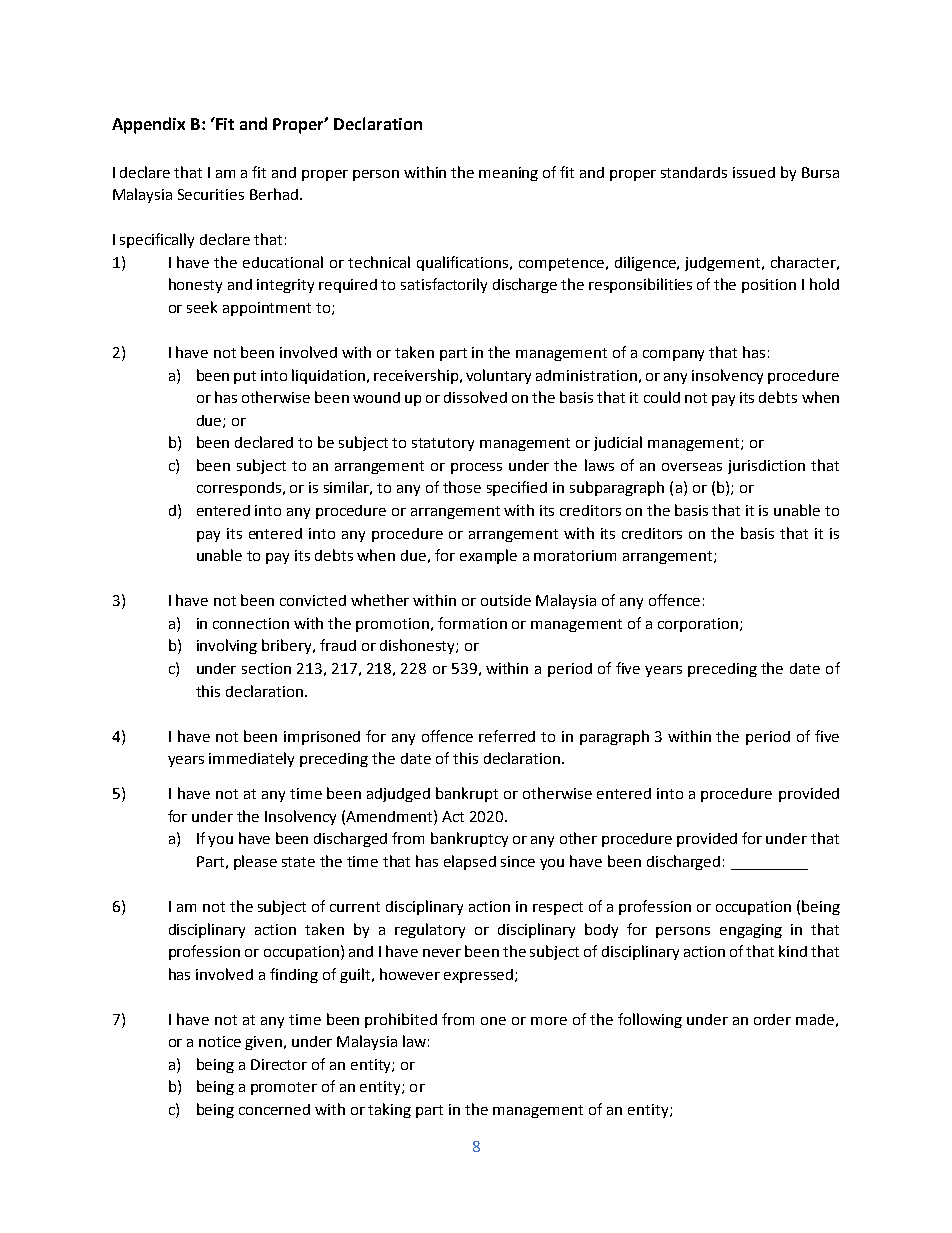  Describe the element at coordinates (673, 355) in the screenshot. I see `company` at that location.
